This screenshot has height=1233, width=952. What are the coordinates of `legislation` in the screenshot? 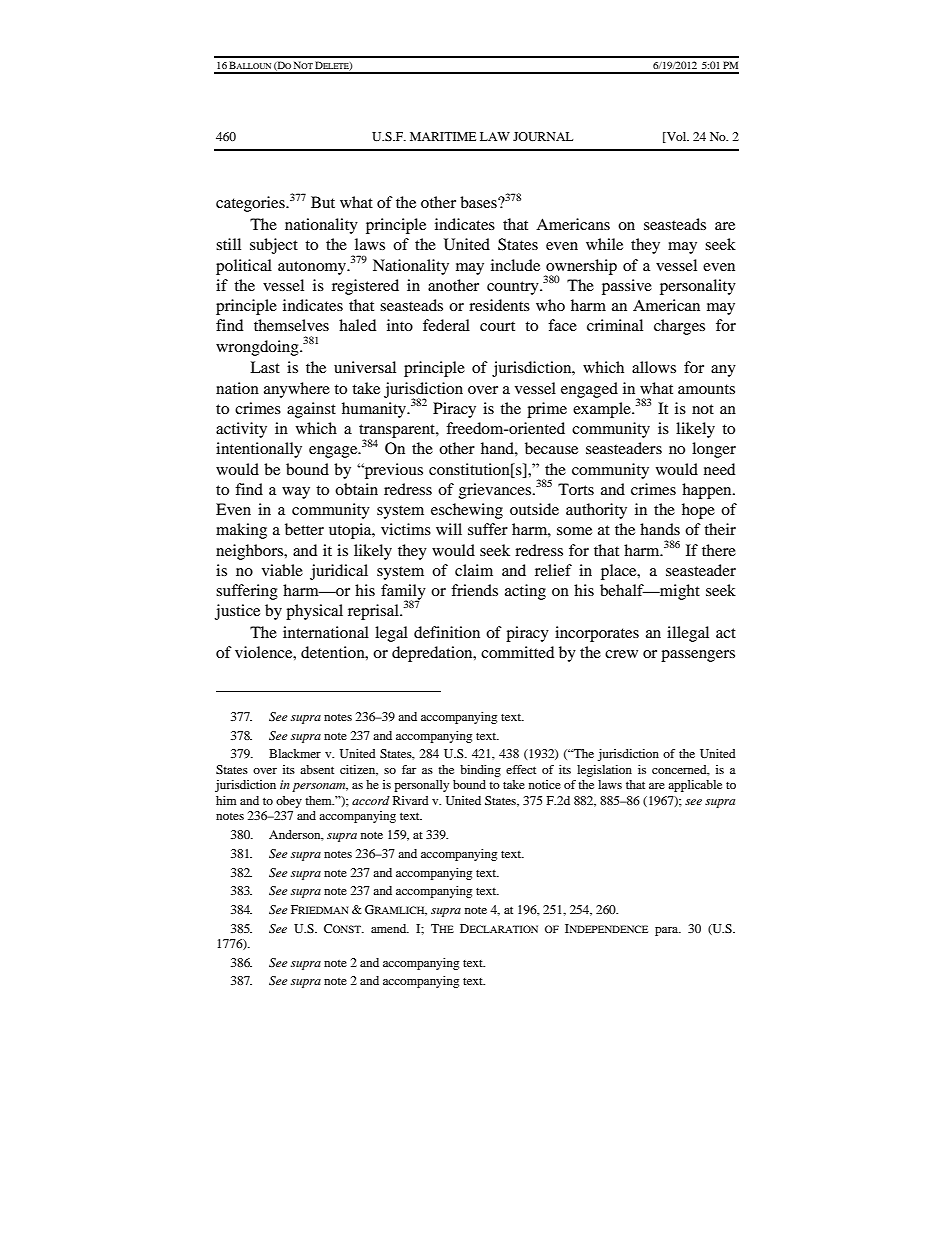 It's located at (604, 771).
